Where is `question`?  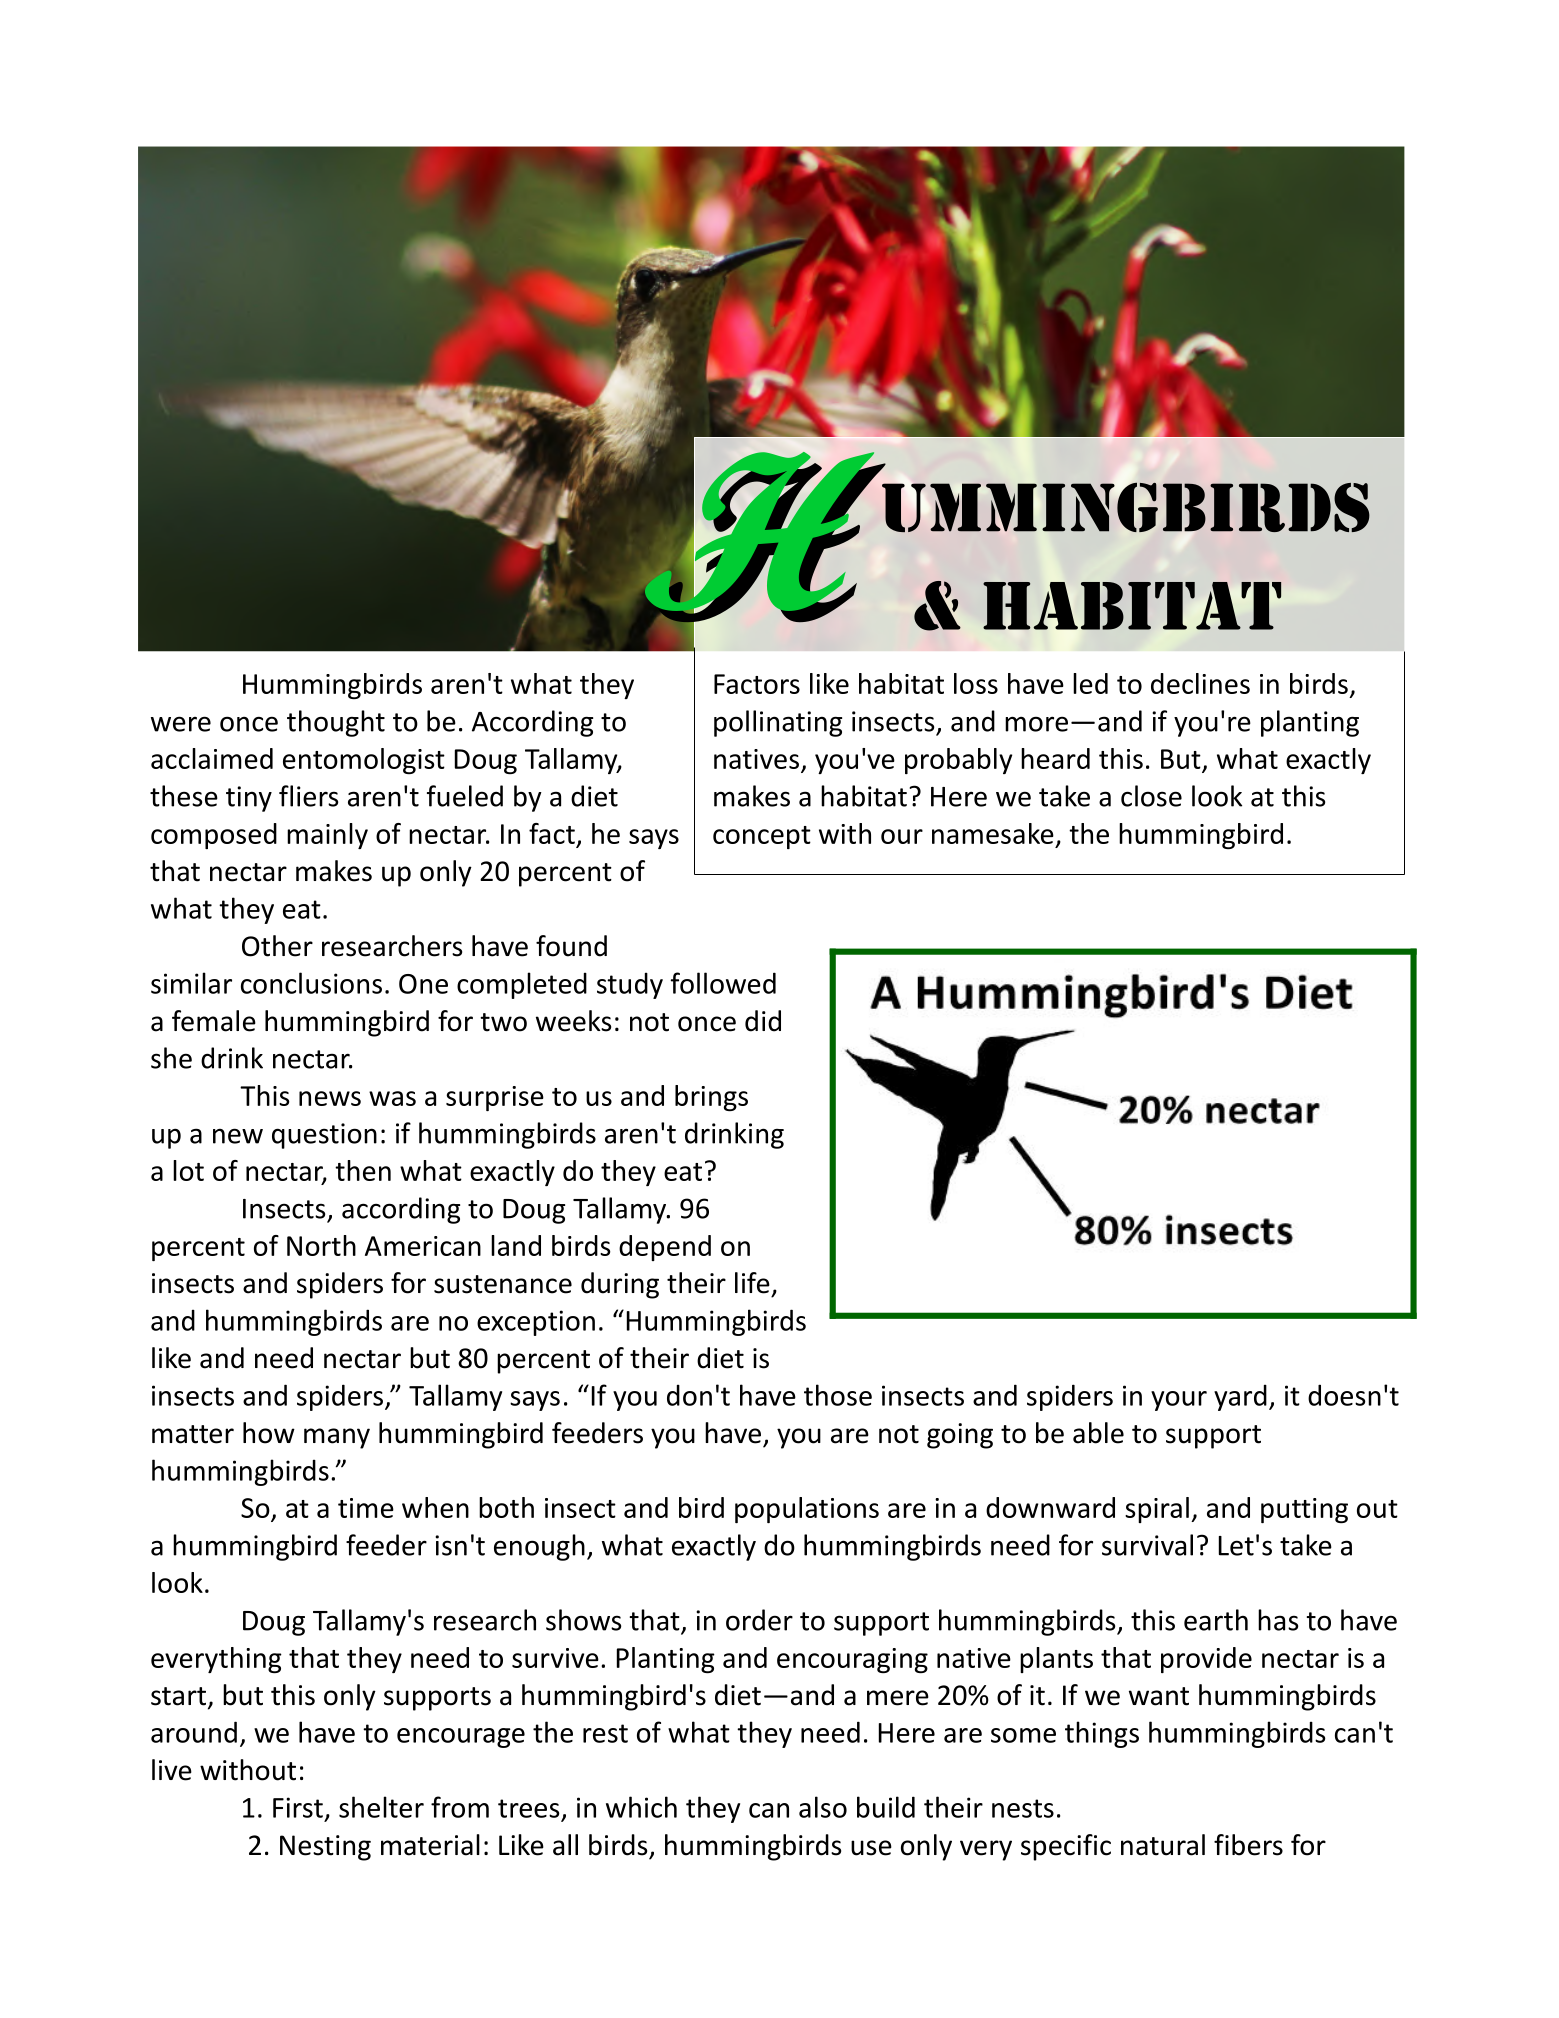
question is located at coordinates (324, 1136).
